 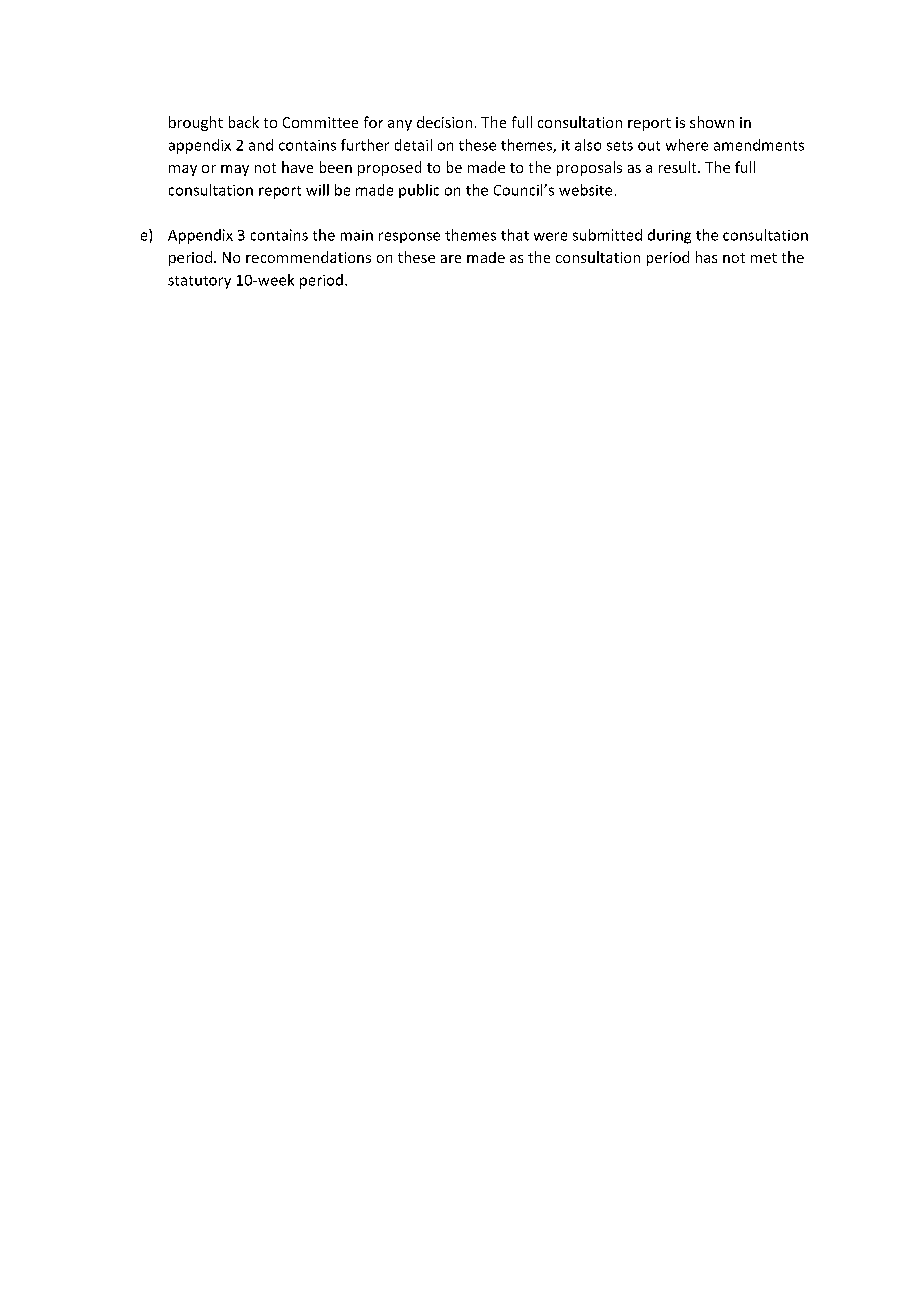 I want to click on main, so click(x=357, y=235).
